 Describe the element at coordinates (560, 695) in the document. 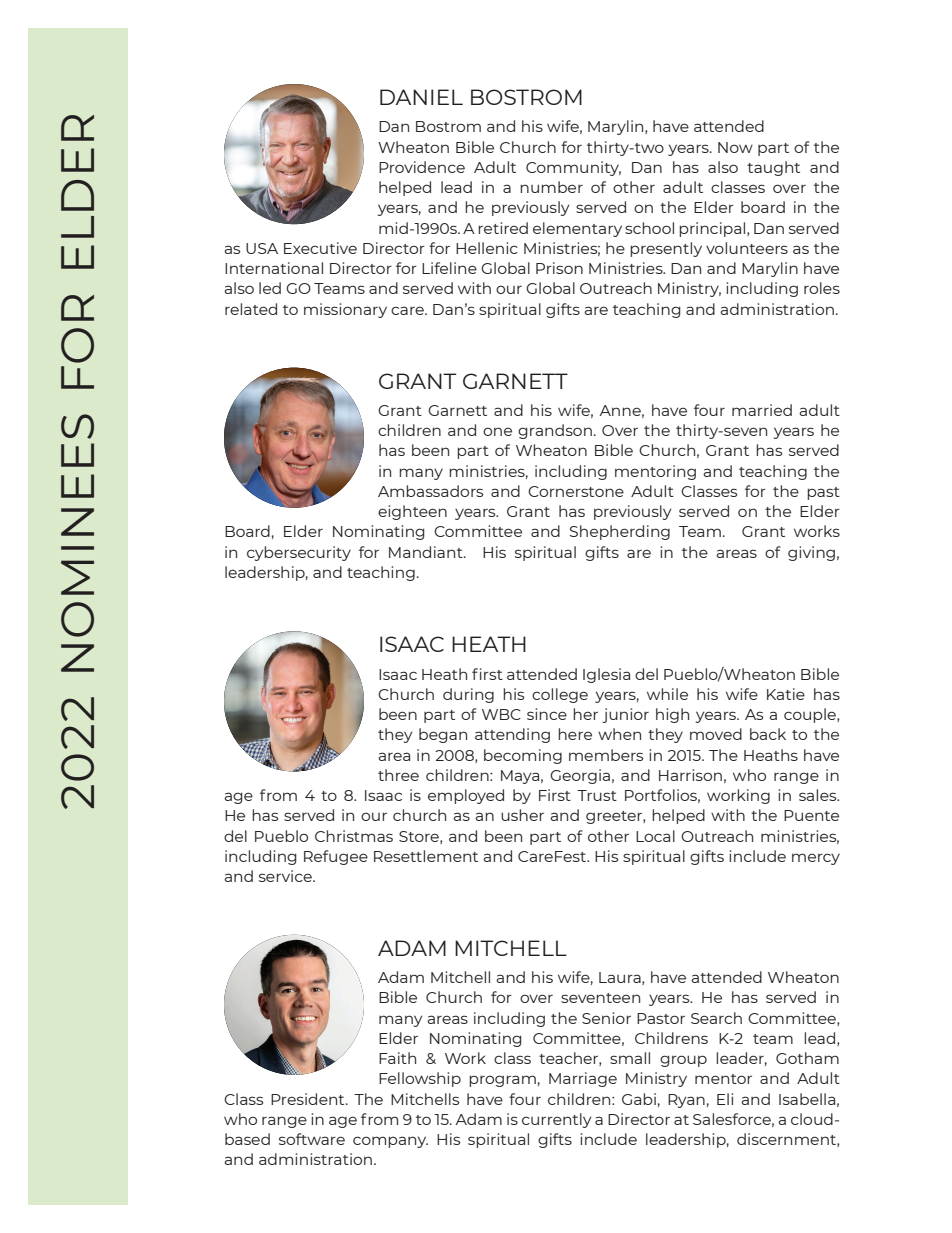

I see `college` at that location.
